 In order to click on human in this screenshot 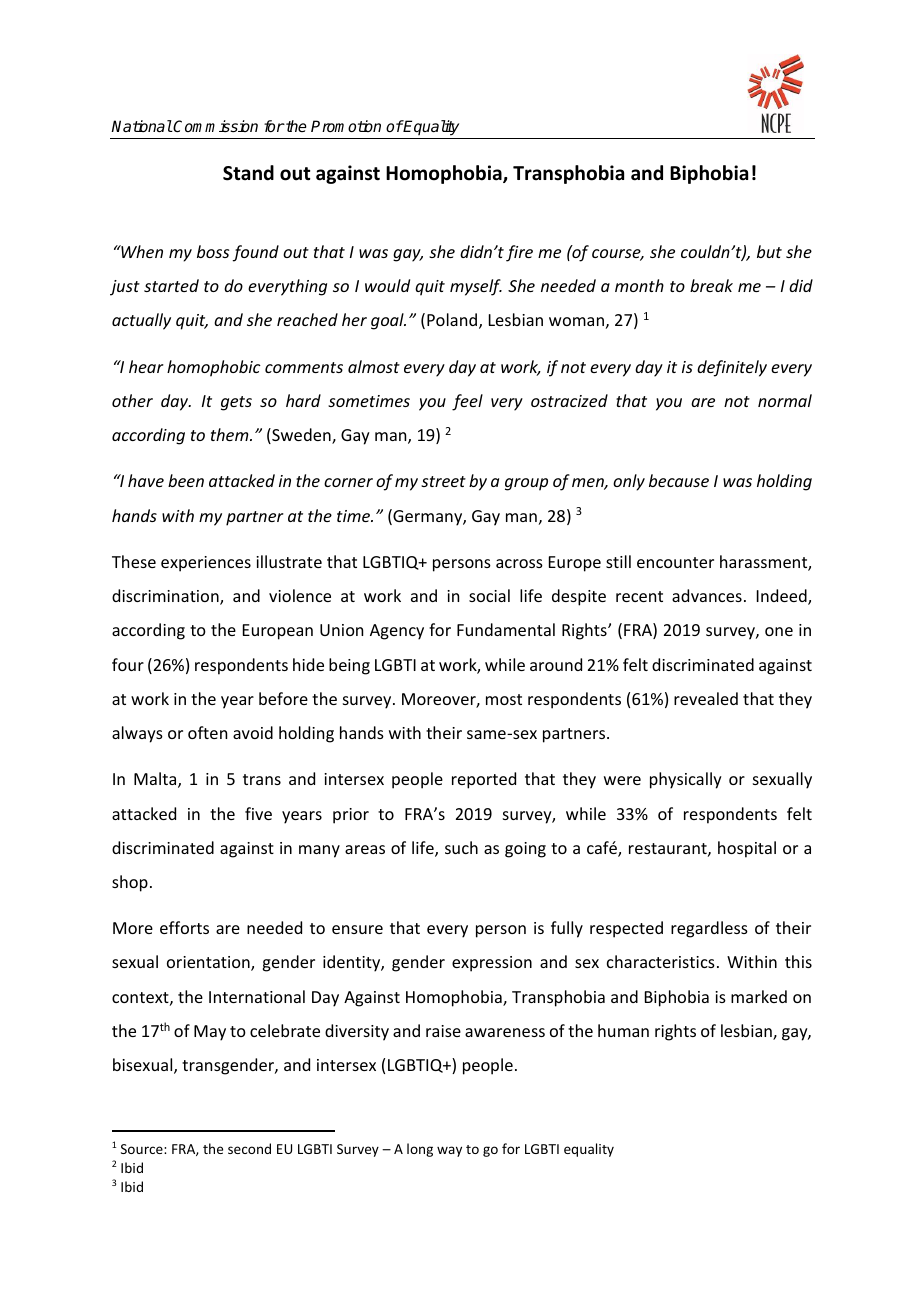, I will do `click(623, 1030)`.
